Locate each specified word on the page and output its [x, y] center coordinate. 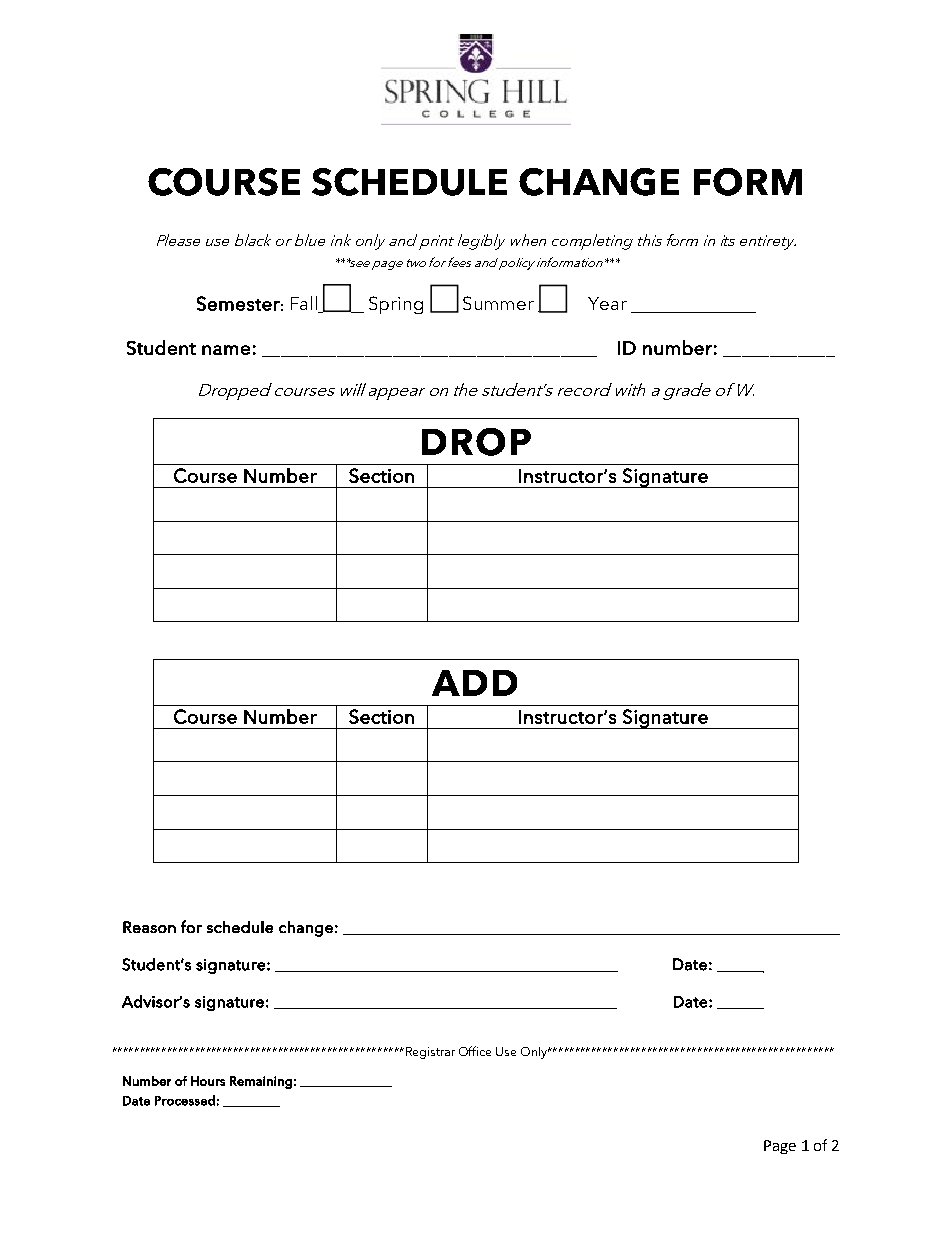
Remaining [261, 1082]
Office [475, 1051]
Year [607, 303]
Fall [305, 304]
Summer [498, 303]
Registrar [430, 1053]
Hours [208, 1081]
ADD [474, 683]
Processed [185, 1100]
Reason [149, 927]
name [226, 350]
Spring [396, 305]
